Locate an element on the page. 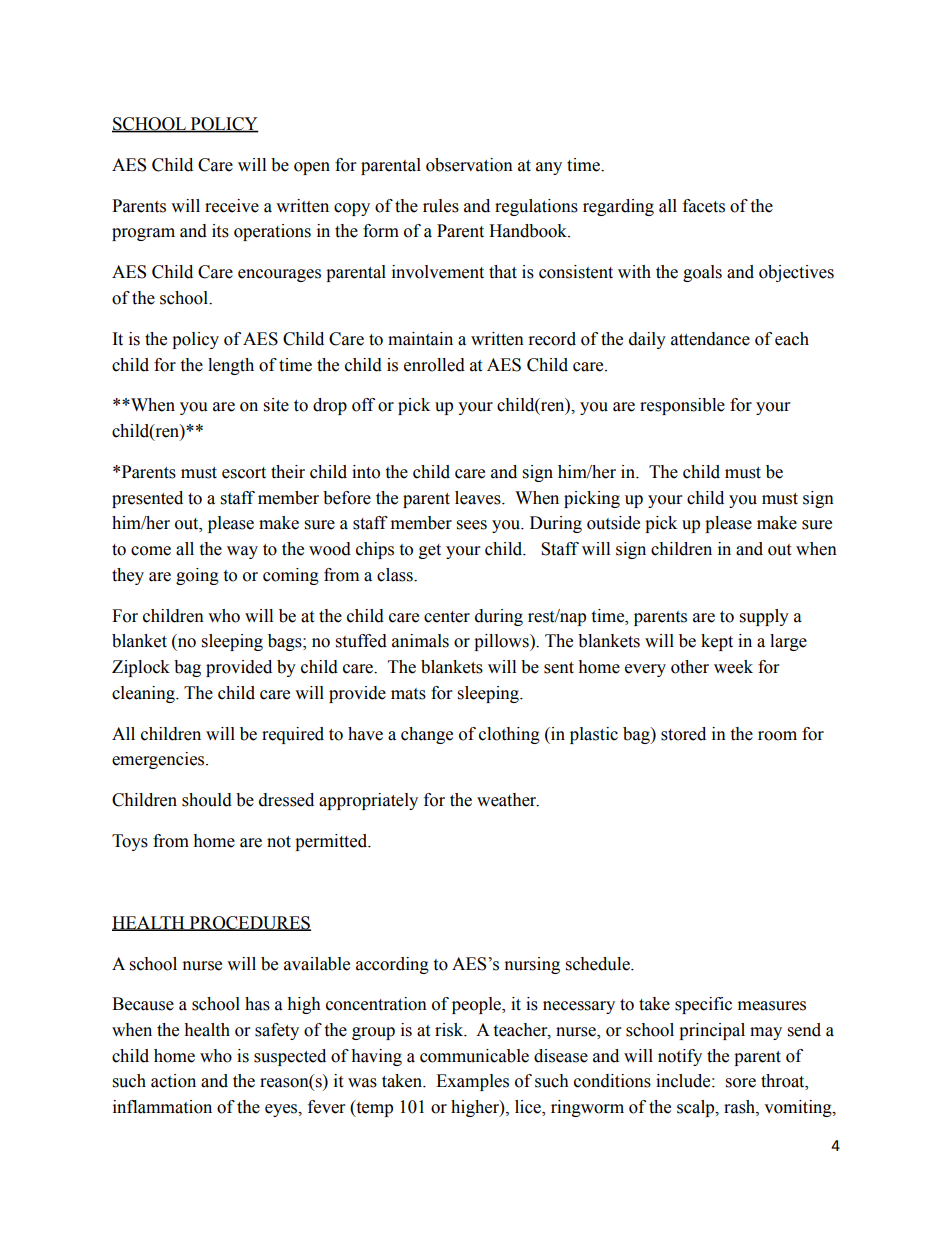 The width and height of the document is (952, 1233). attendance is located at coordinates (710, 339).
